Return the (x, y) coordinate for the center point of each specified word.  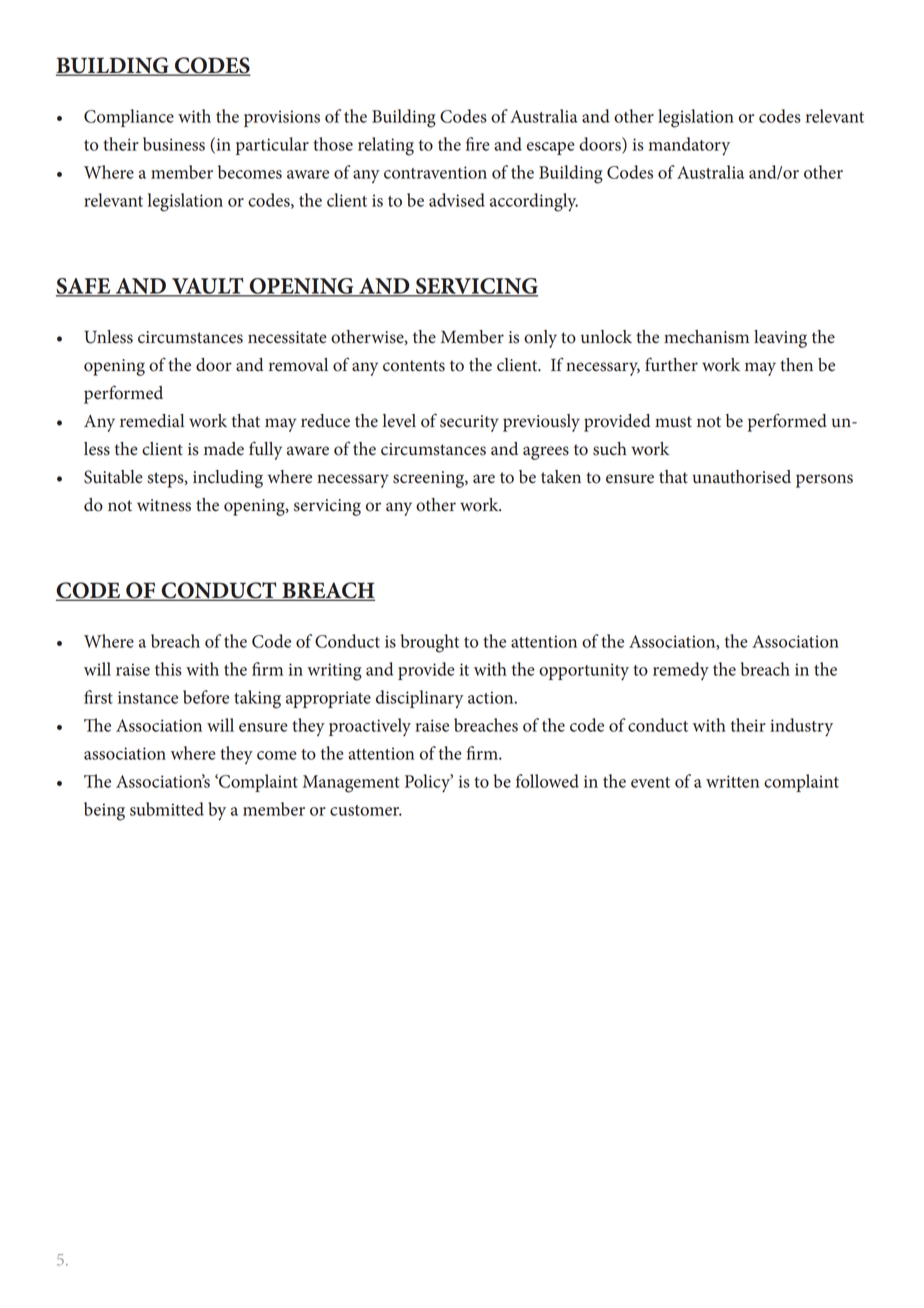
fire (478, 144)
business (174, 144)
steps (166, 480)
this (168, 669)
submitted (167, 809)
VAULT (208, 287)
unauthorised (742, 477)
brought (430, 643)
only (540, 339)
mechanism (706, 337)
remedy (681, 671)
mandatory (689, 146)
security (469, 423)
